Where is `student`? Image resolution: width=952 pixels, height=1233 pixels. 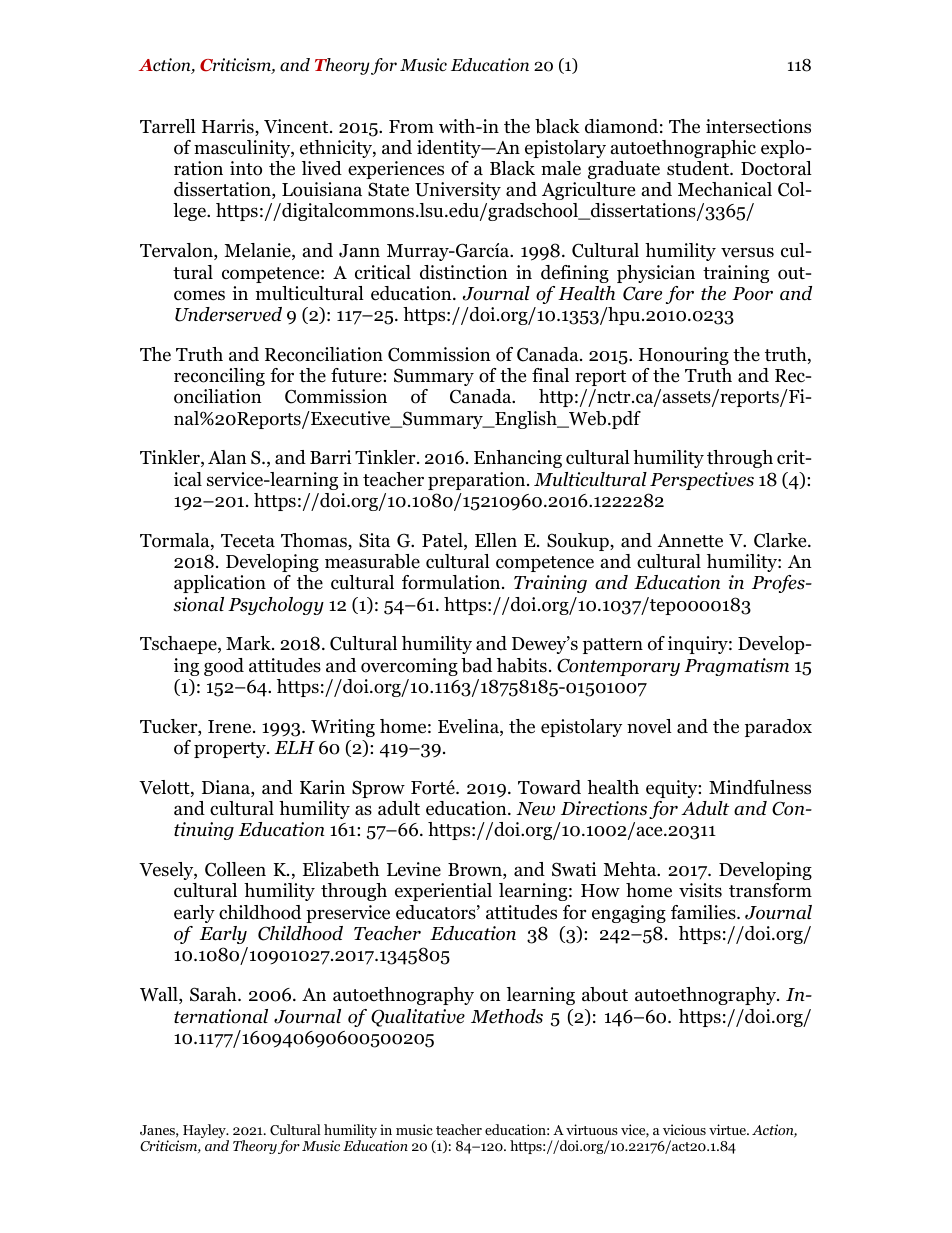 student is located at coordinates (699, 168).
